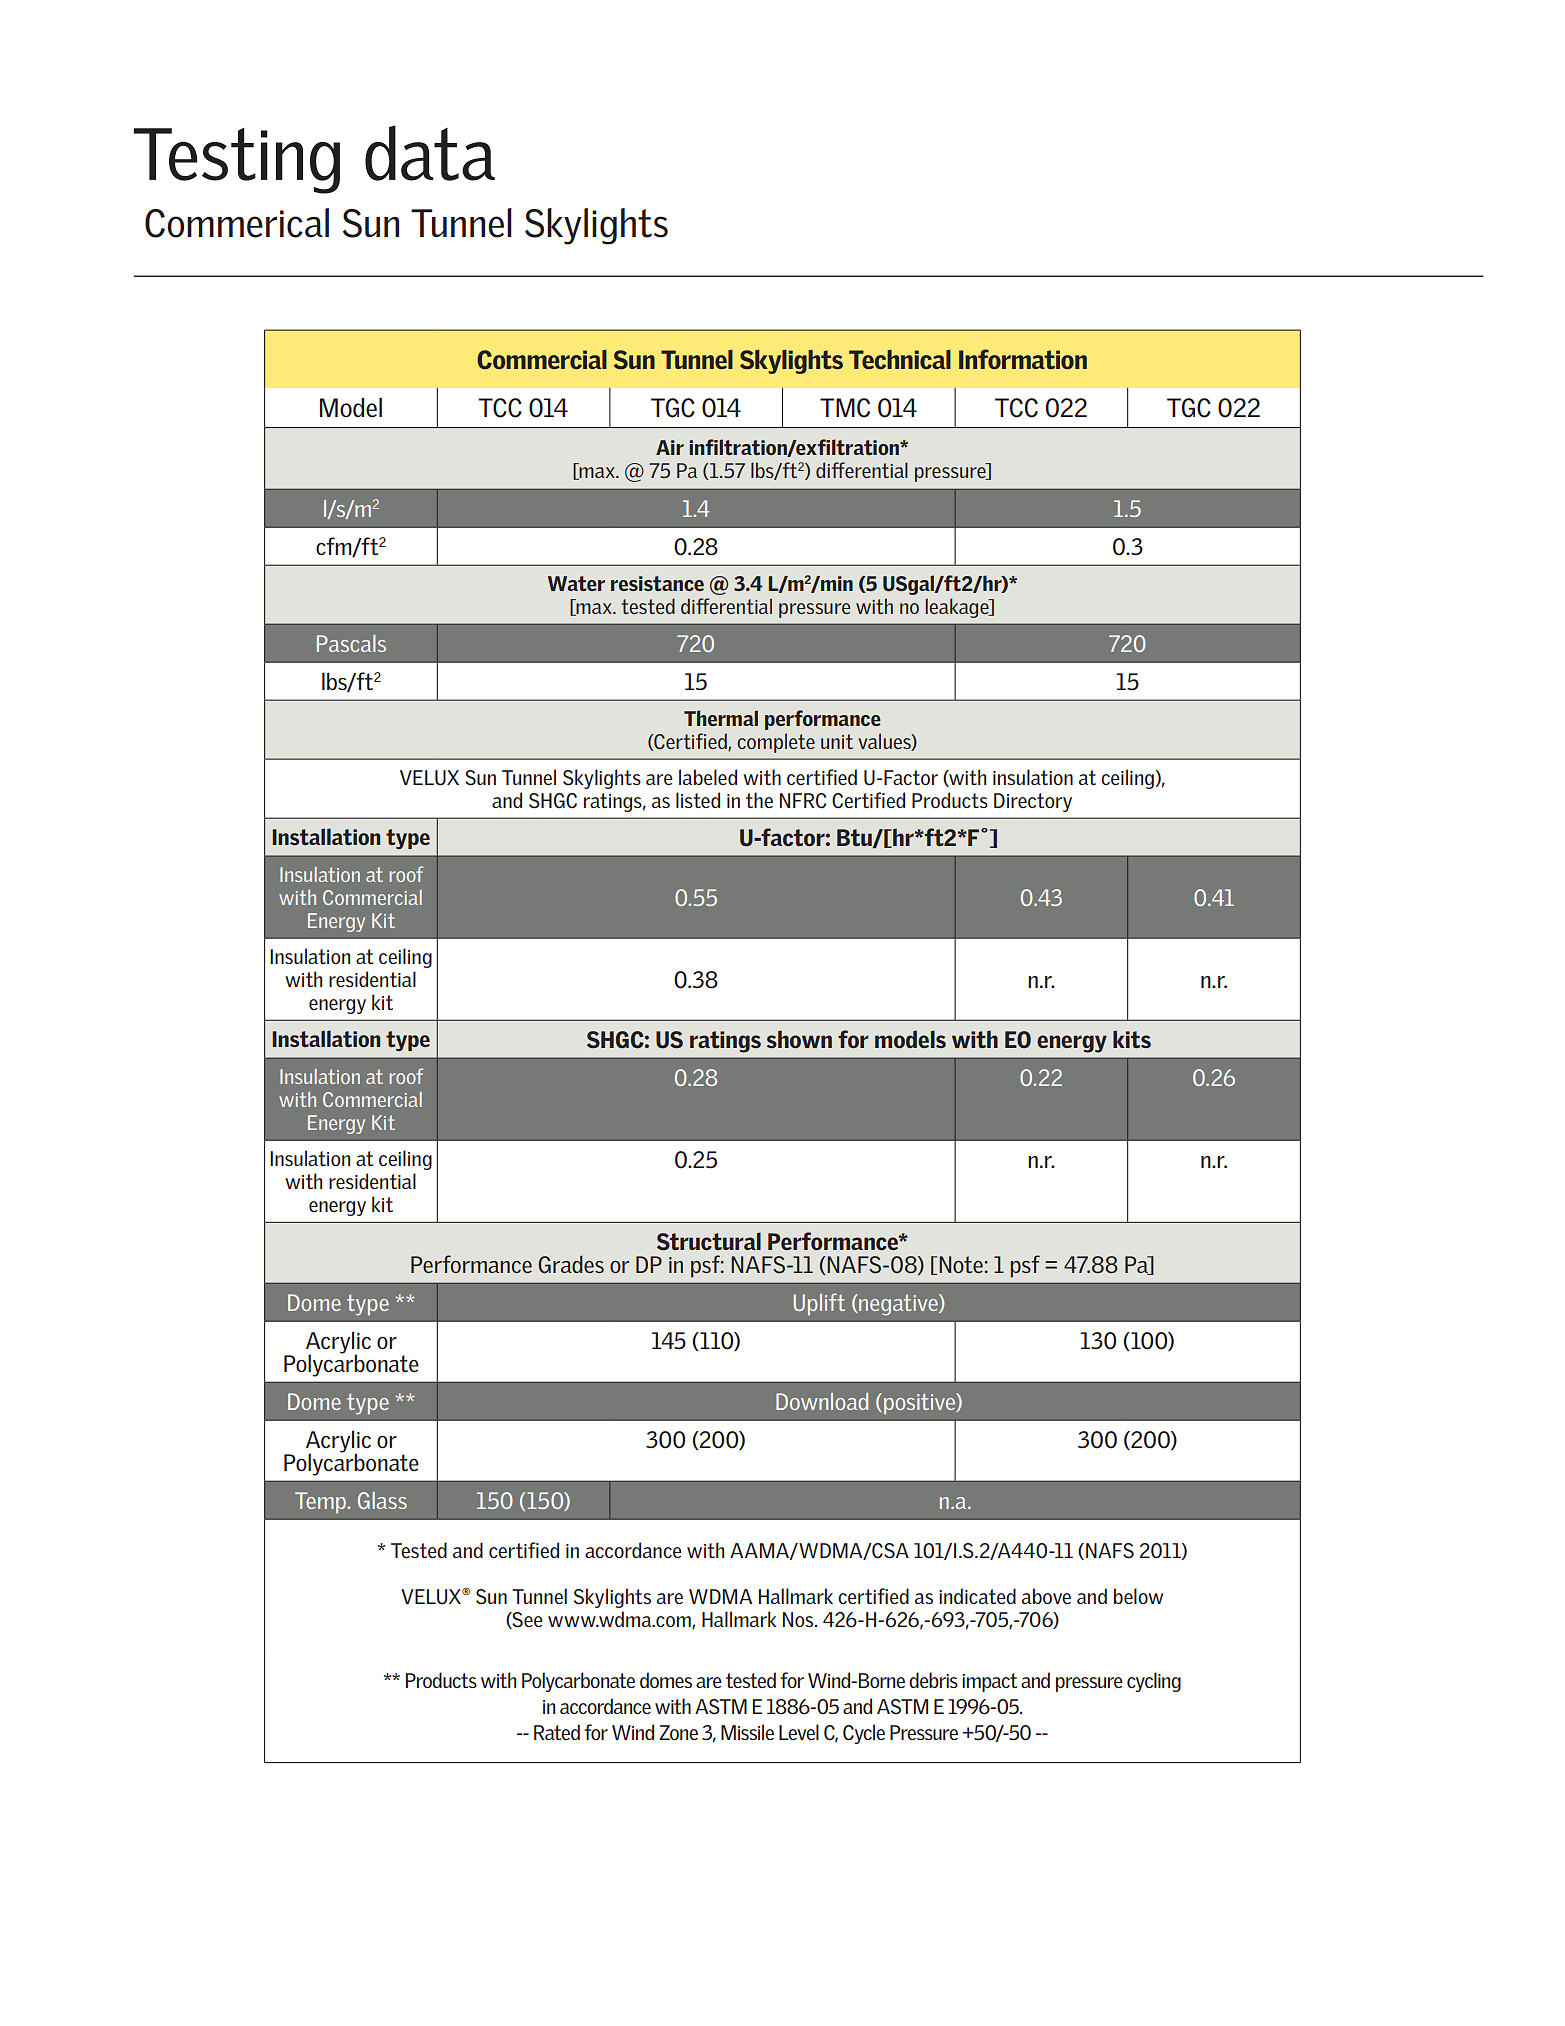 This screenshot has height=2026, width=1565. What do you see at coordinates (670, 447) in the screenshot?
I see `Air` at bounding box center [670, 447].
